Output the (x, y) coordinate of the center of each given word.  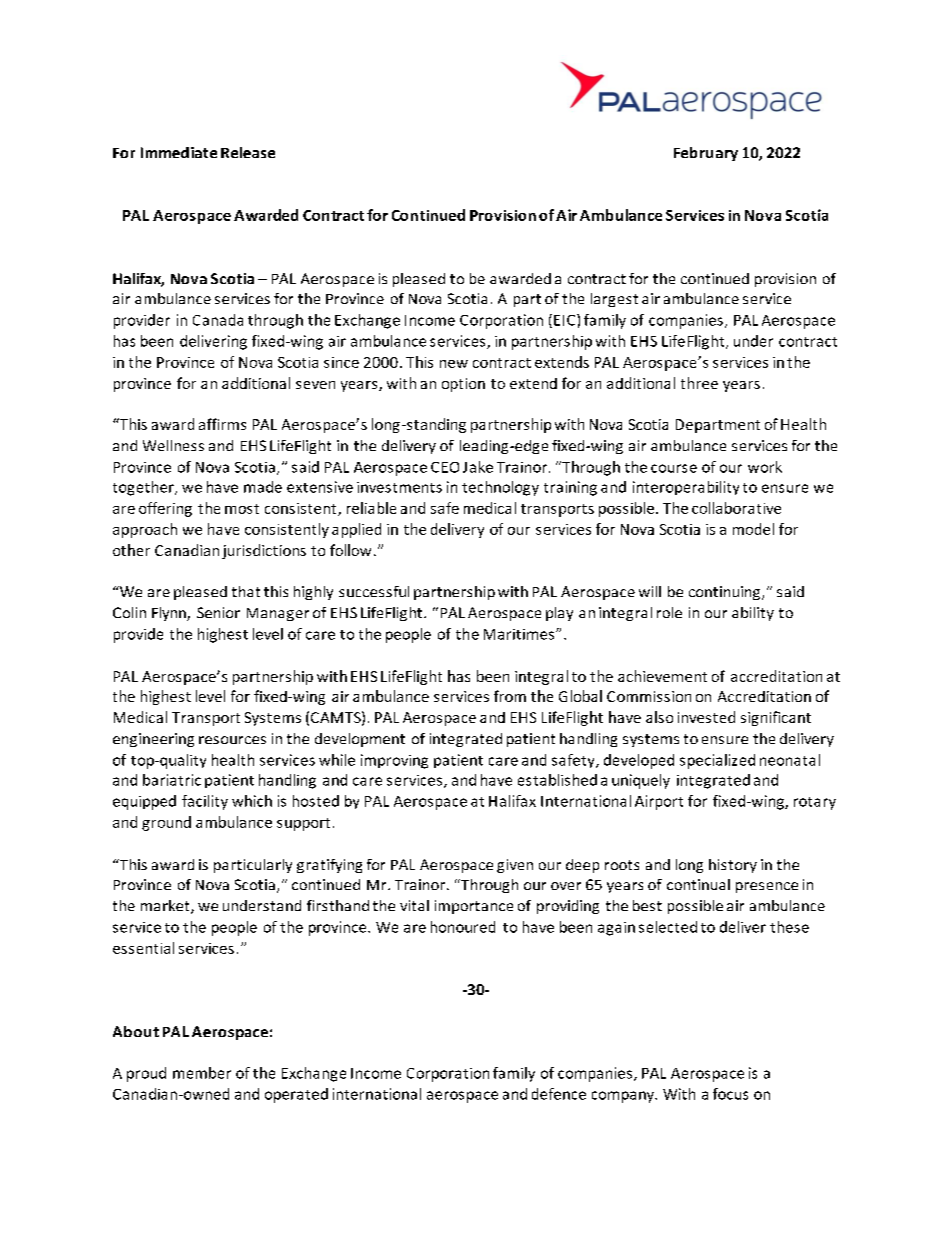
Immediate (179, 152)
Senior (218, 612)
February (706, 154)
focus (730, 1094)
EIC (566, 320)
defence (559, 1094)
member (202, 1073)
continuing (726, 593)
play (559, 614)
